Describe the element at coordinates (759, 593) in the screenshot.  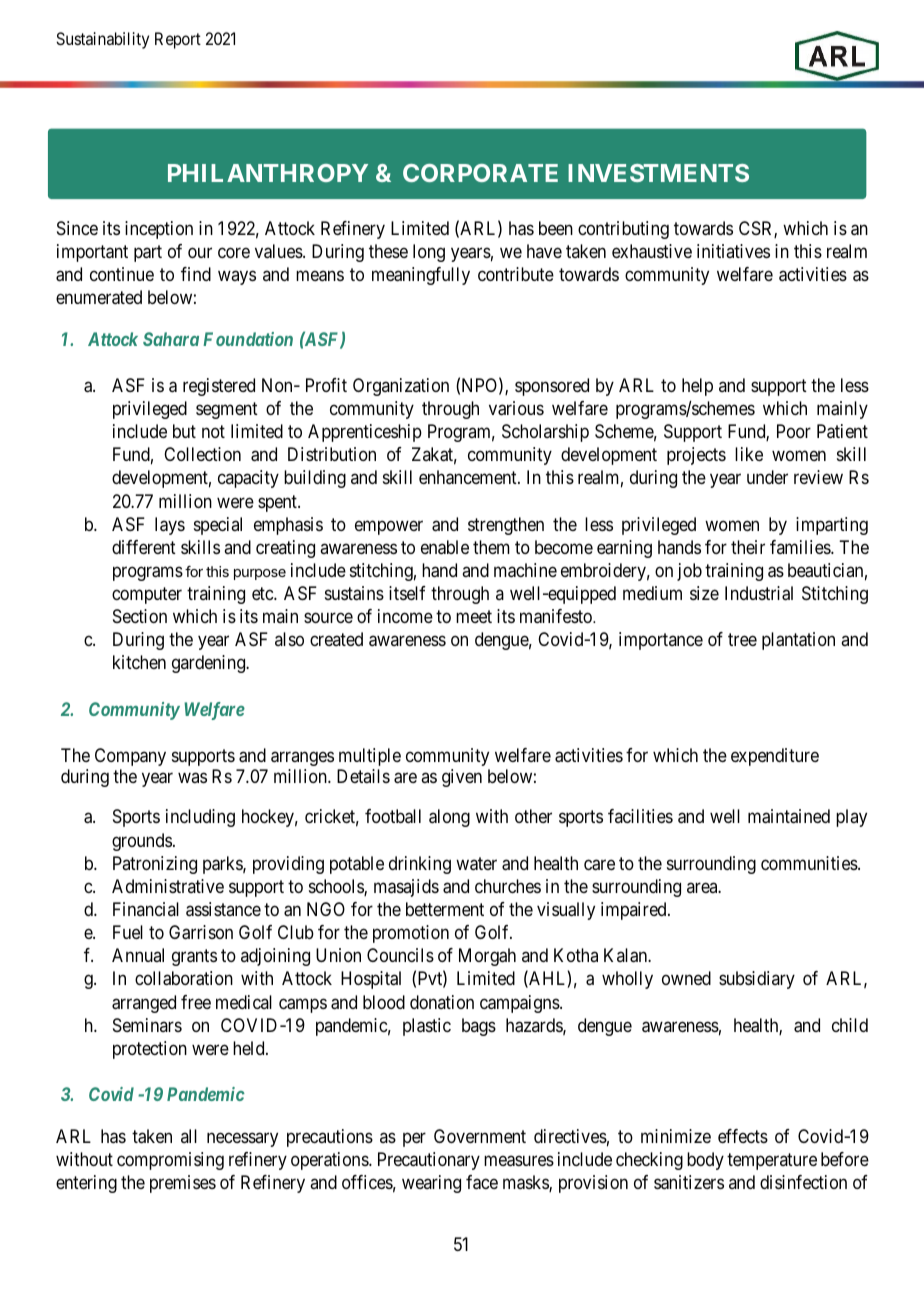
I see `Industrial` at that location.
